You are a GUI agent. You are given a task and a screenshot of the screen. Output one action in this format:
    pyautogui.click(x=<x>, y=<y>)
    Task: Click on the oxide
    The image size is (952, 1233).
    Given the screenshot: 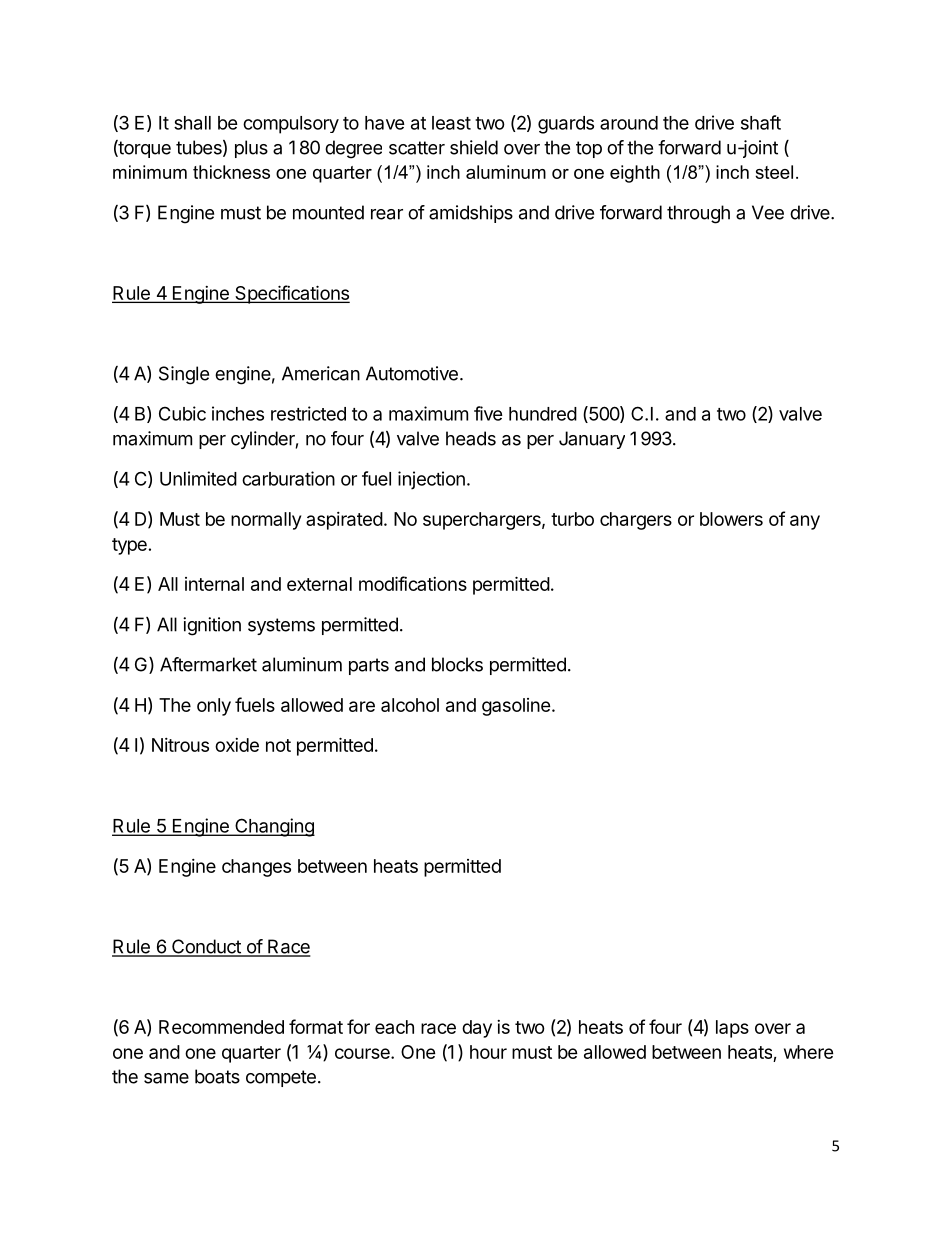 What is the action you would take?
    pyautogui.click(x=237, y=745)
